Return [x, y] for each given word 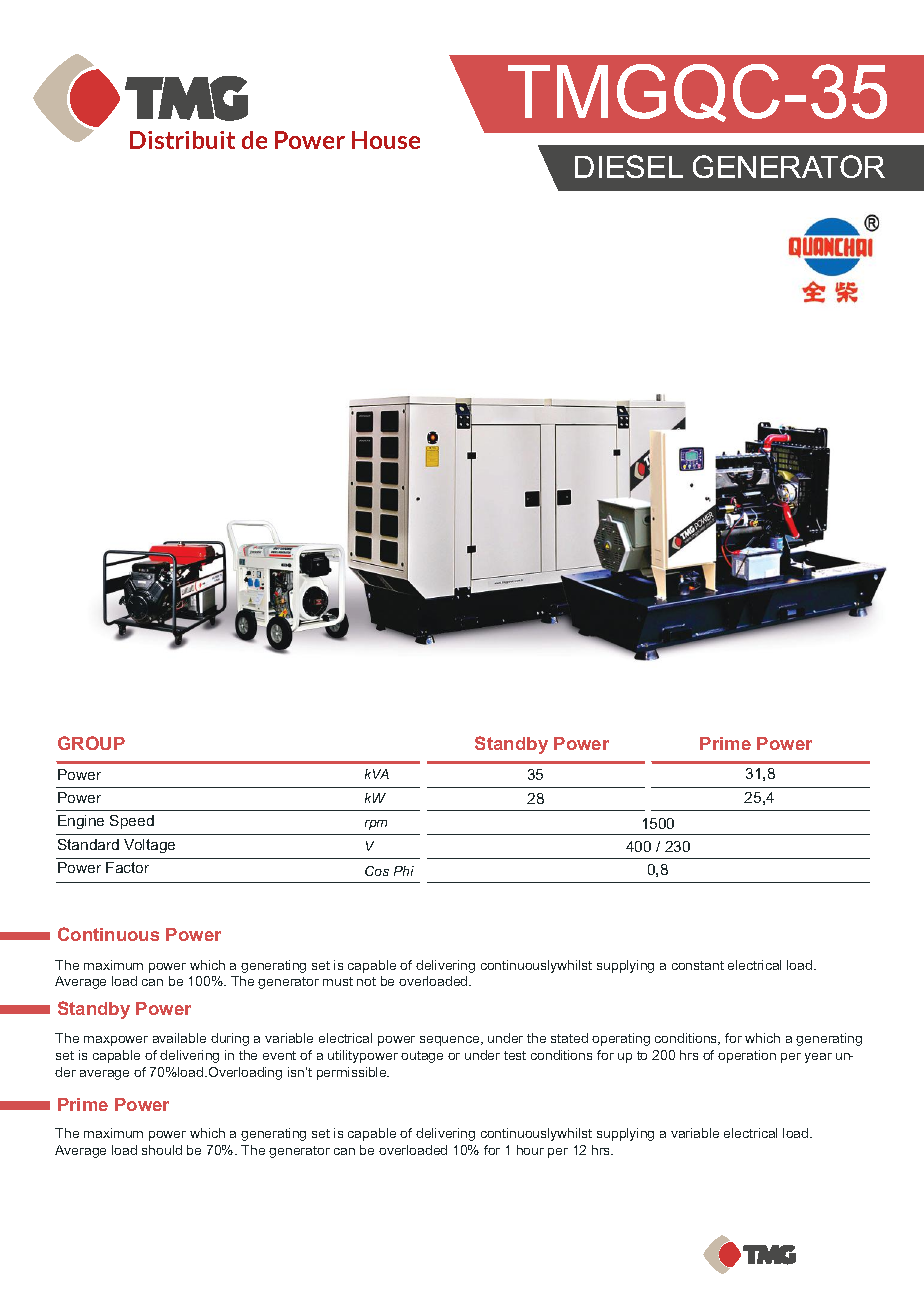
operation [747, 1056]
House [386, 140]
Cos [377, 871]
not [366, 981]
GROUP [91, 743]
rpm [376, 825]
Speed [132, 822]
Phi [404, 871]
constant [698, 965]
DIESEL [629, 166]
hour [530, 1150]
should [162, 1150]
